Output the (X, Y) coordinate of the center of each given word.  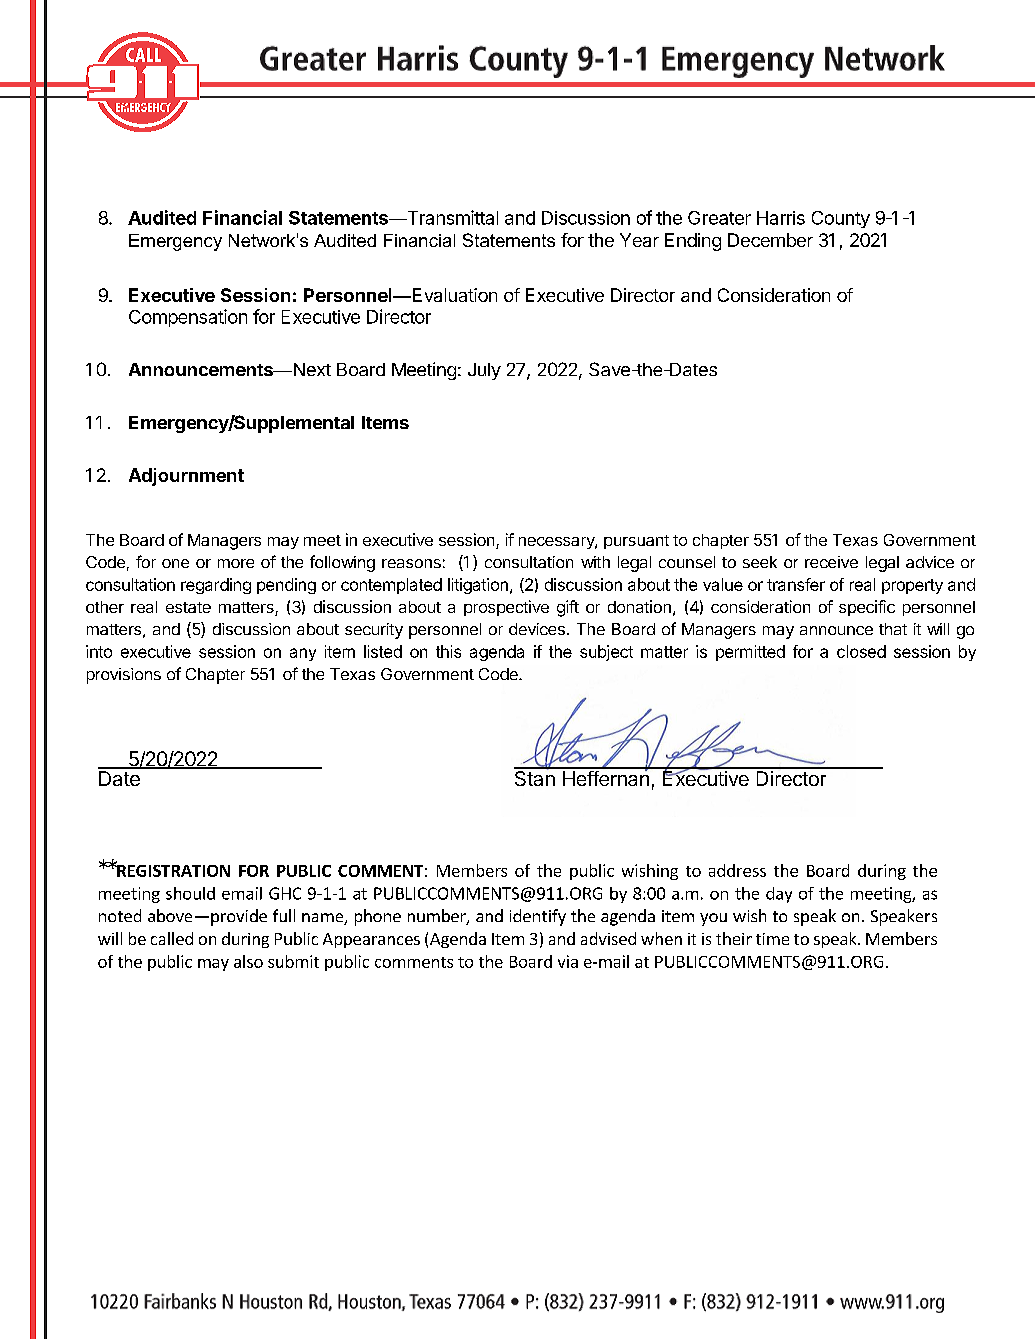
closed (861, 651)
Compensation (188, 318)
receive (831, 562)
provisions (124, 676)
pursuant (636, 542)
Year (639, 240)
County (841, 219)
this (448, 651)
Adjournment (186, 477)
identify (538, 917)
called (172, 938)
